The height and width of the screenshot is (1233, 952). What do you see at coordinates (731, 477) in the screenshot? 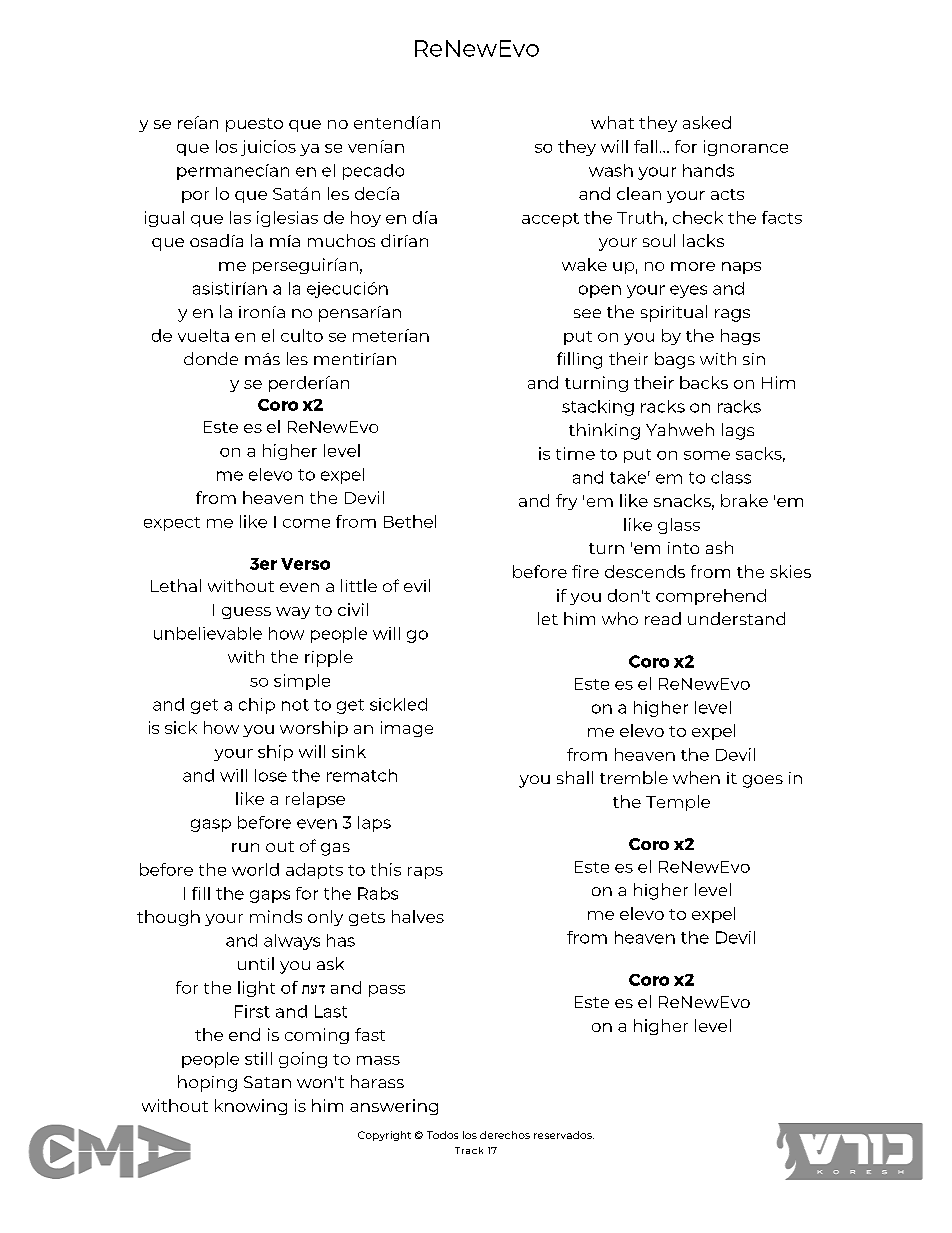
I see `class` at bounding box center [731, 477].
